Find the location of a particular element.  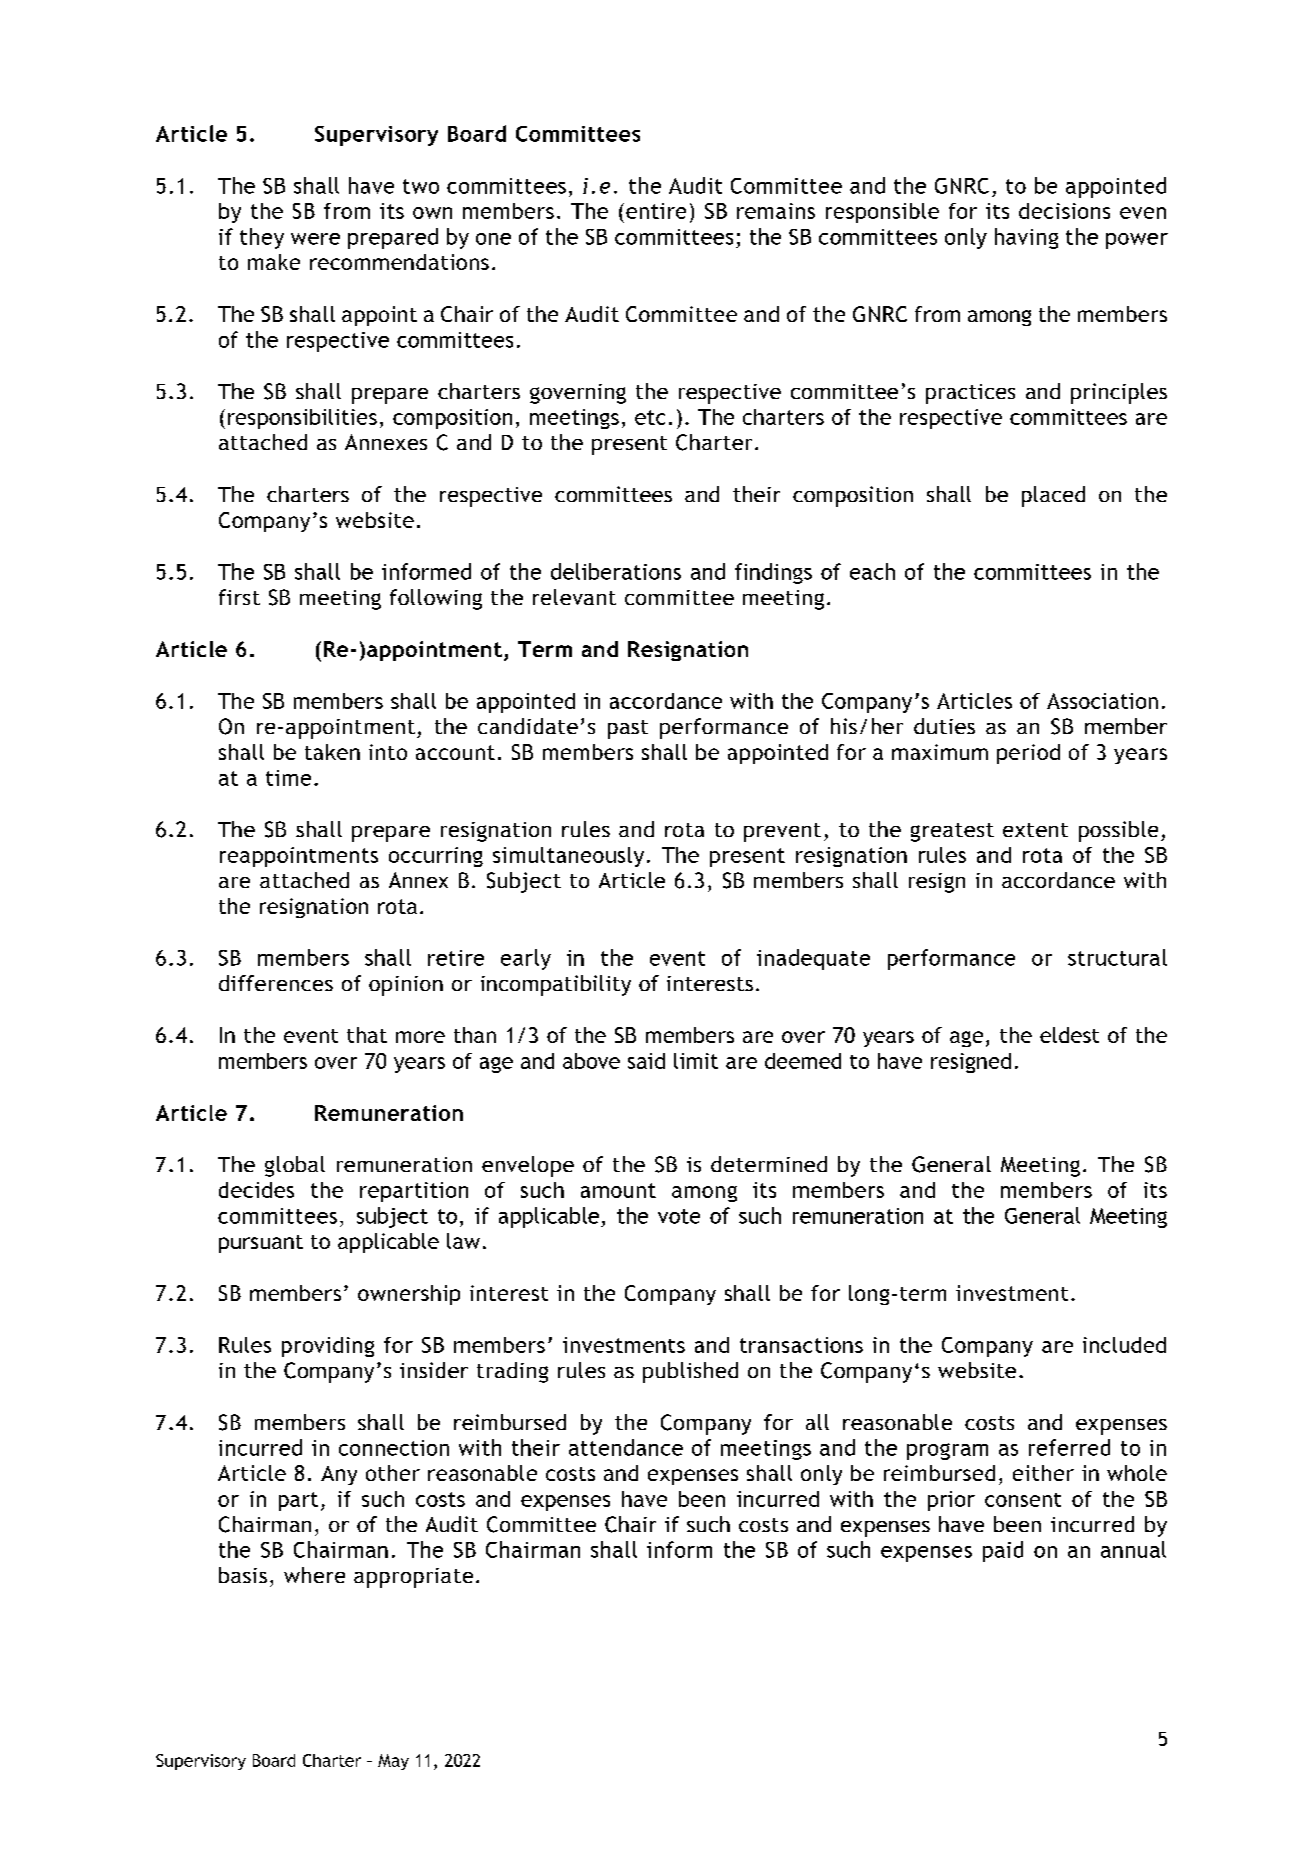

vote is located at coordinates (679, 1216).
